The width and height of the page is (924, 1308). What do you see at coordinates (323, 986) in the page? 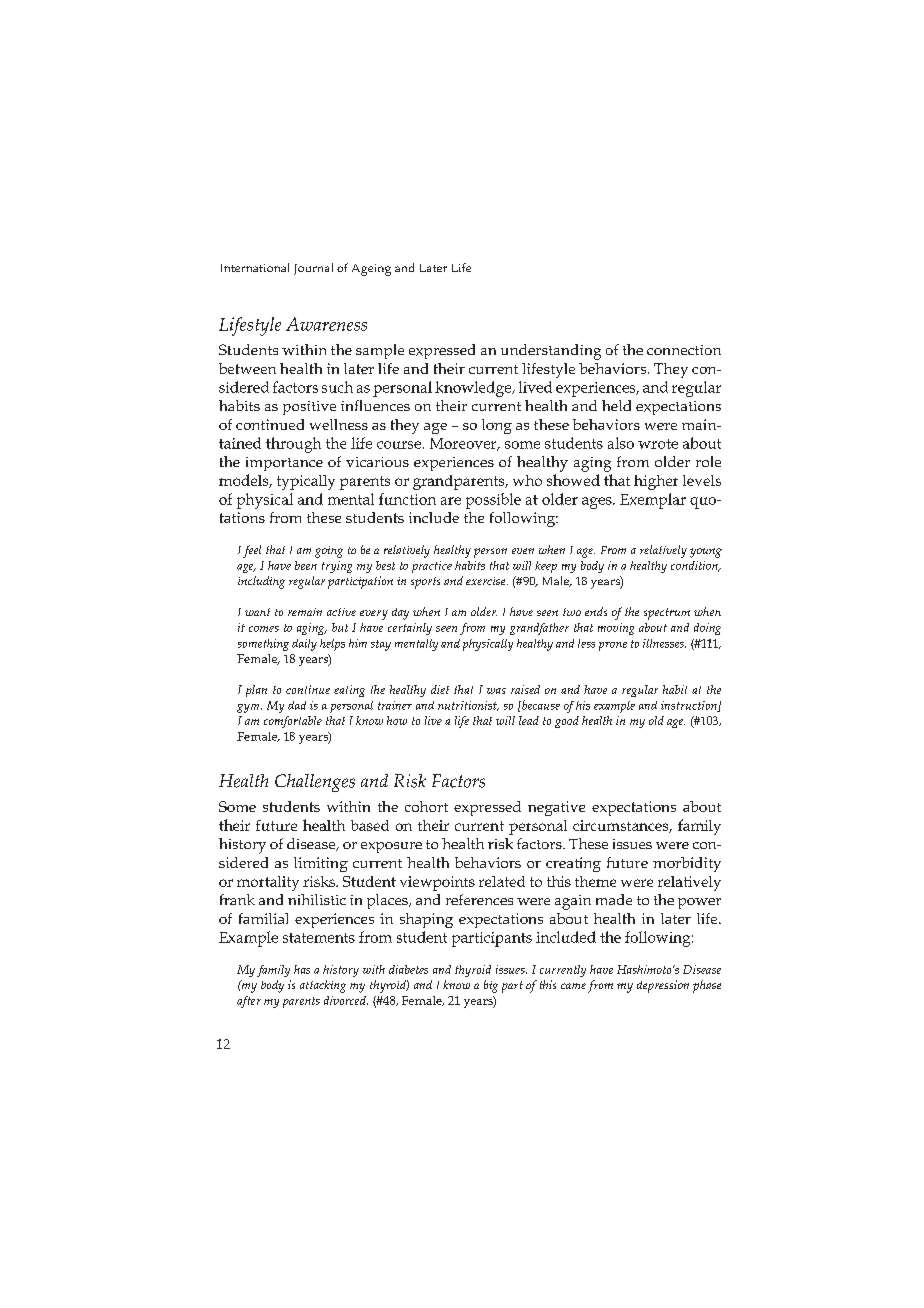
I see `attacking` at bounding box center [323, 986].
